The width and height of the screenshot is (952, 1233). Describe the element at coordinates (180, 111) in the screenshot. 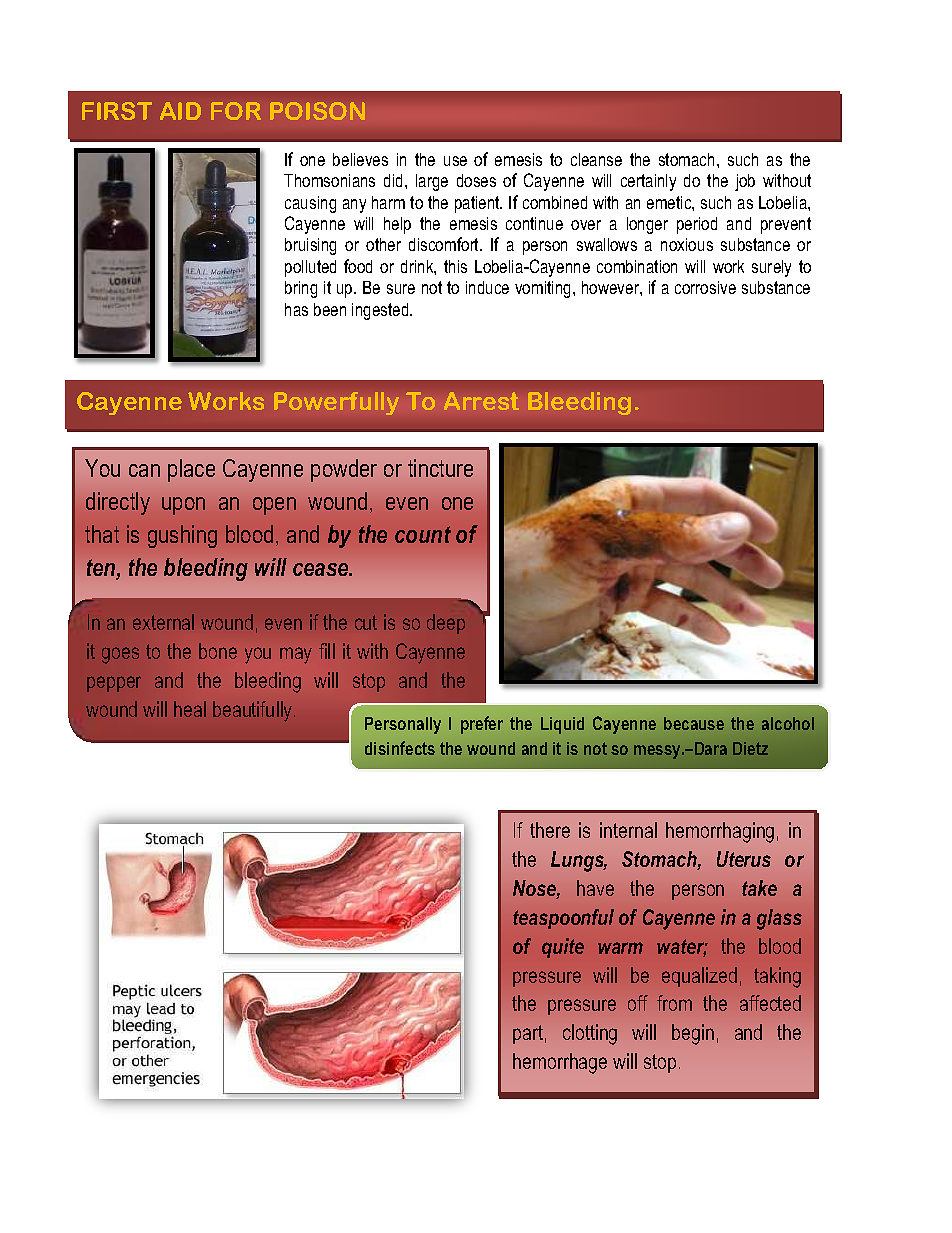

I see `AID` at that location.
